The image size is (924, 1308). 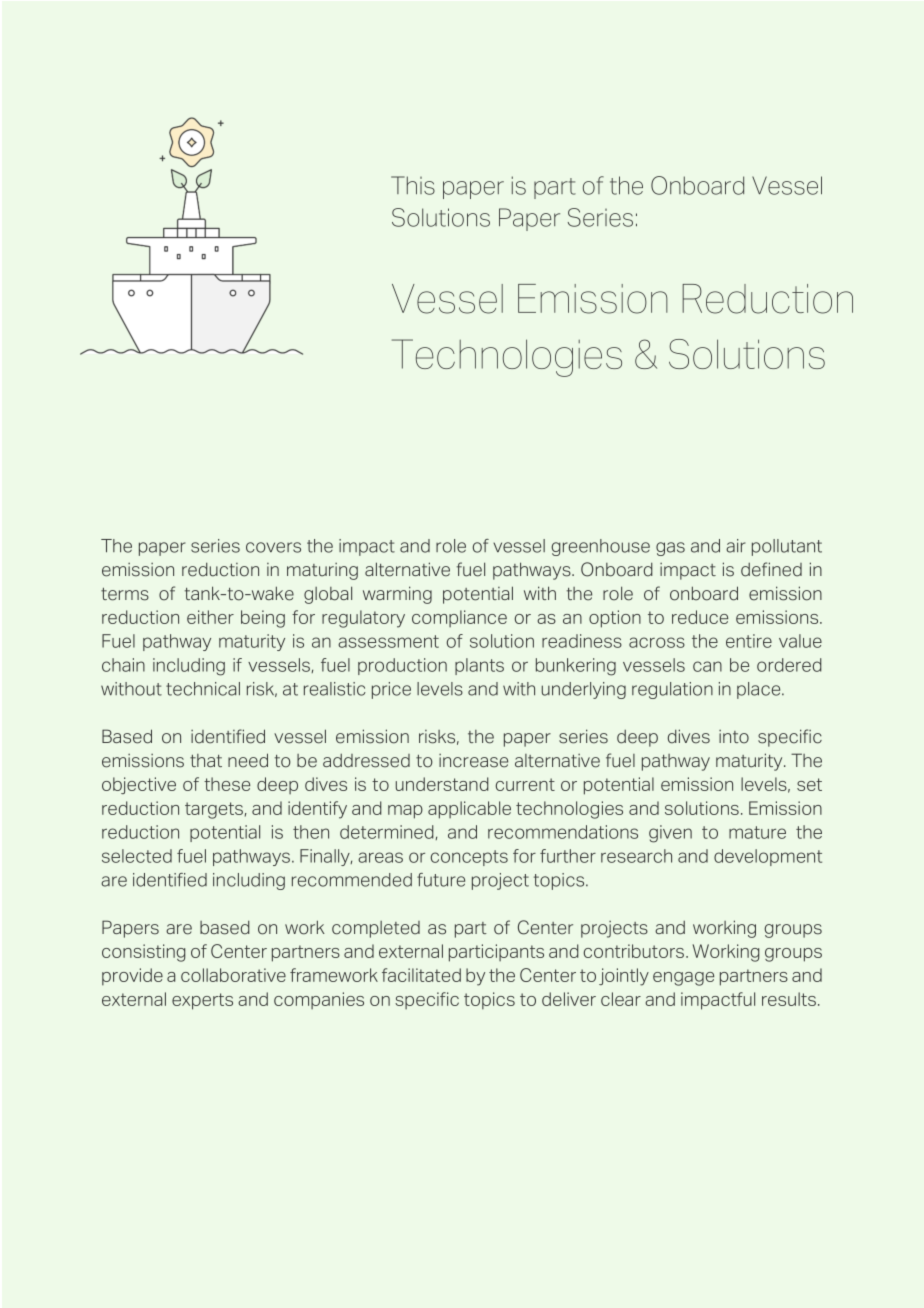 What do you see at coordinates (322, 571) in the document?
I see `maturing` at bounding box center [322, 571].
